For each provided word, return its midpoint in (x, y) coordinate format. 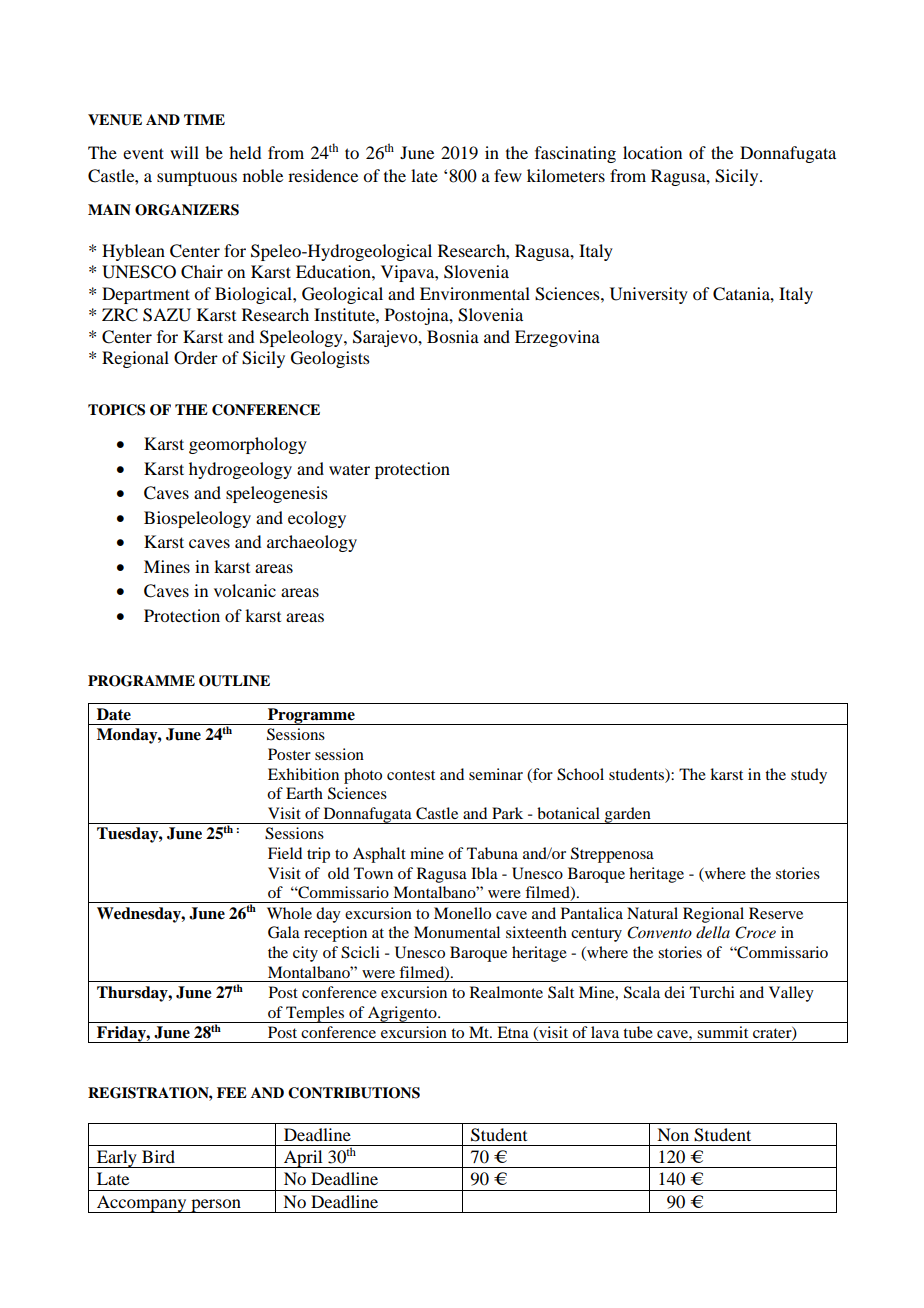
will (184, 152)
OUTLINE (234, 681)
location (652, 152)
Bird (158, 1156)
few (508, 175)
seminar (496, 774)
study (809, 776)
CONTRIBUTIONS (354, 1093)
